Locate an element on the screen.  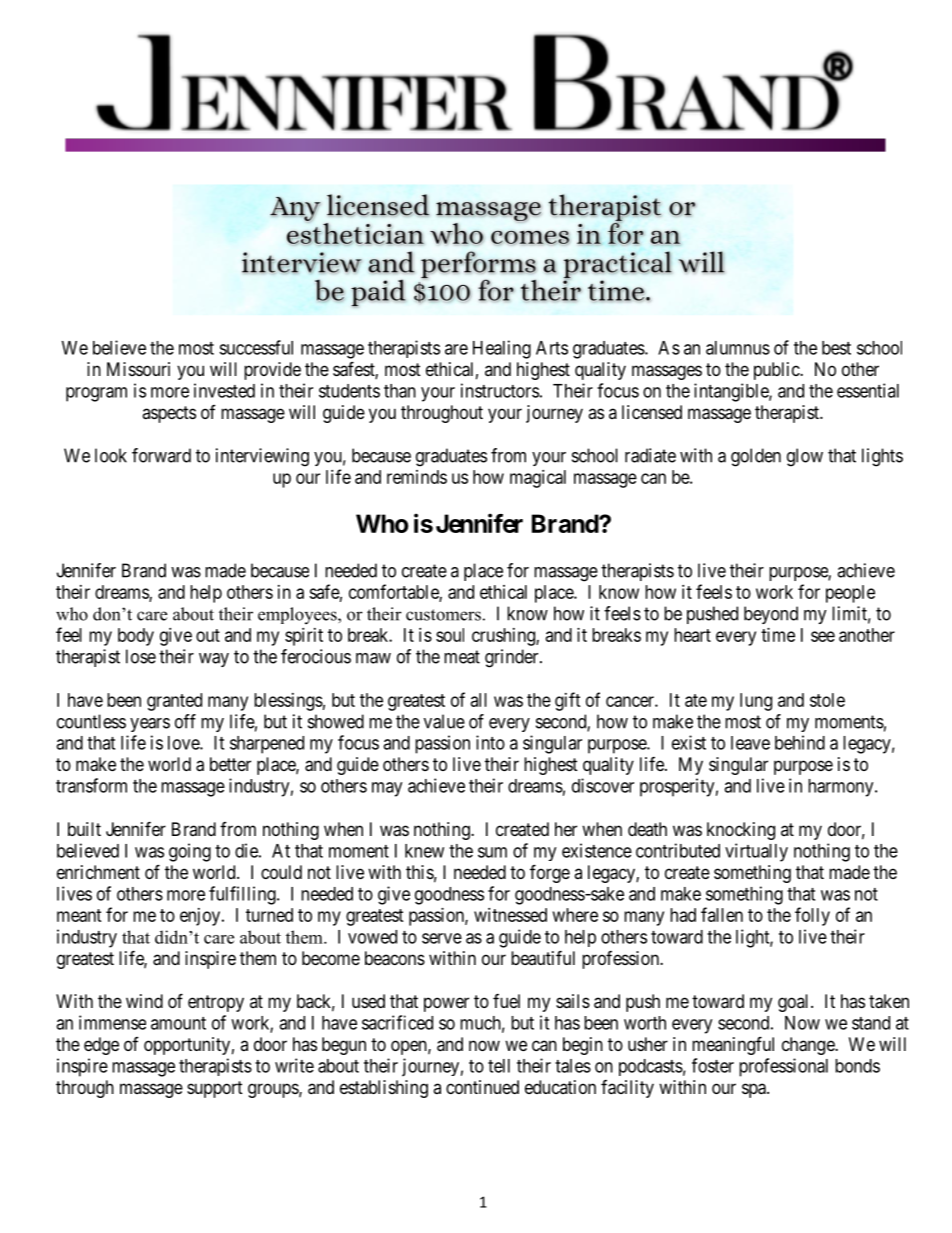
lung is located at coordinates (756, 702).
